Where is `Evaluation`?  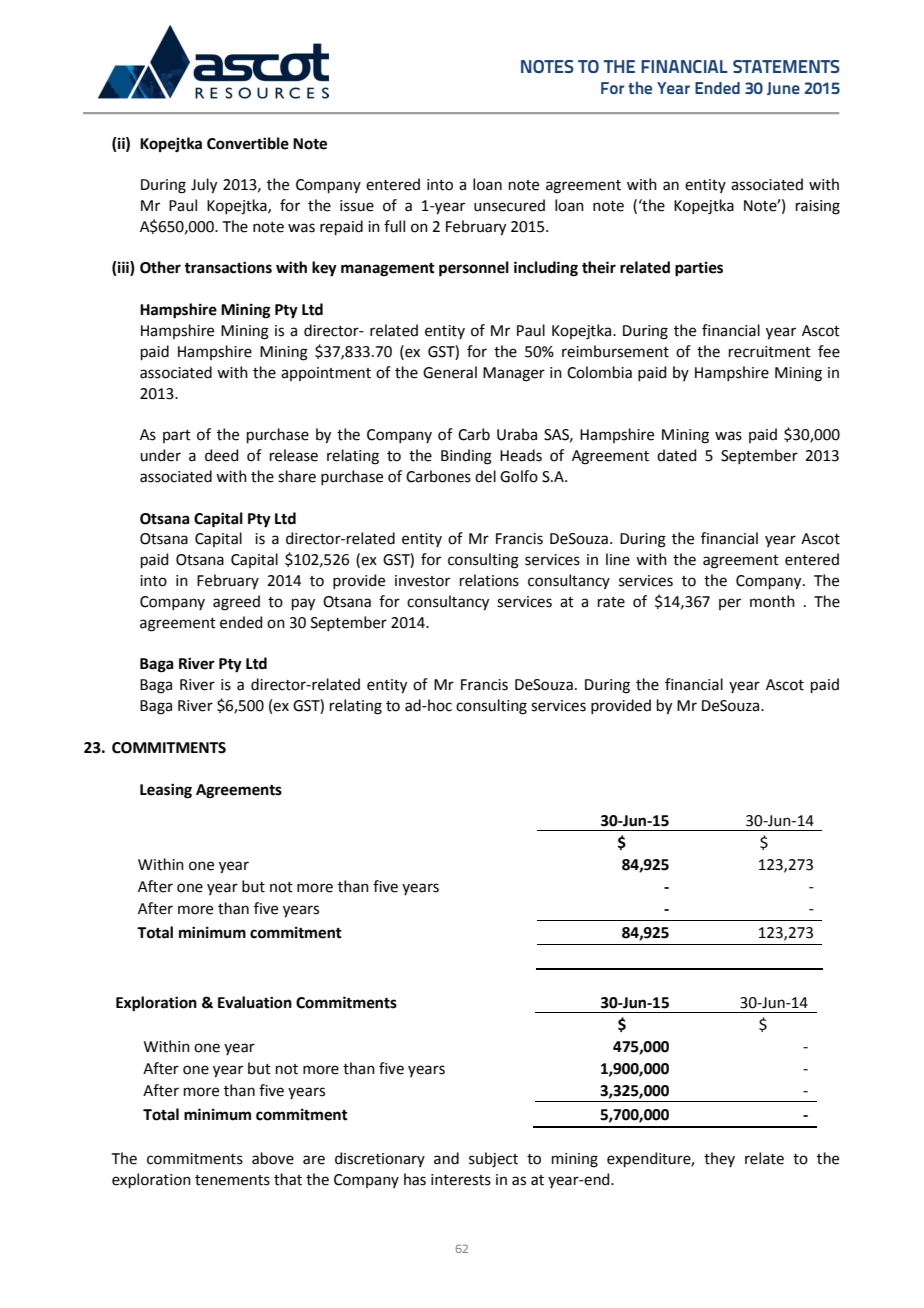
Evaluation is located at coordinates (255, 1002).
